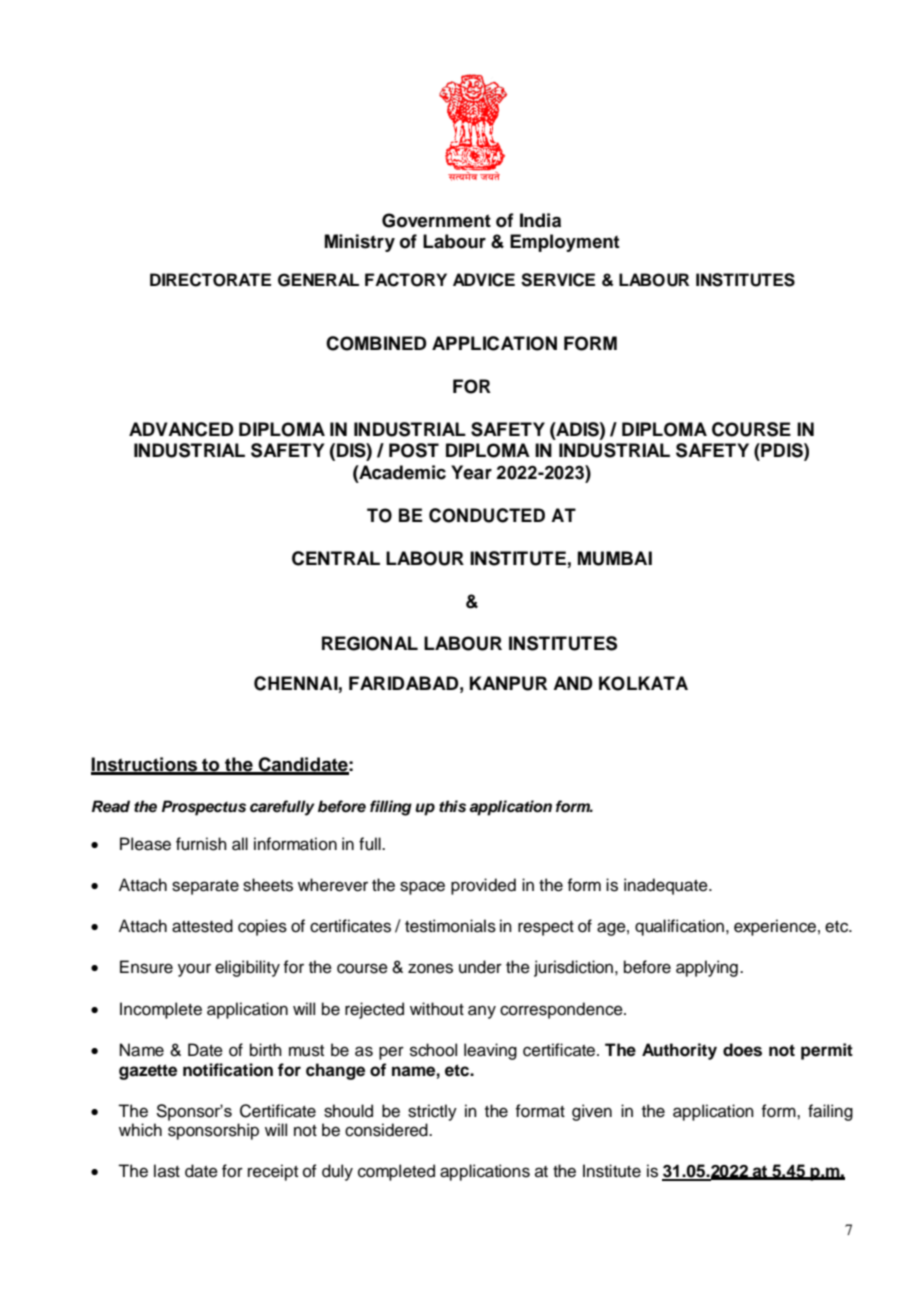 This screenshot has width=924, height=1308. What do you see at coordinates (167, 1171) in the screenshot?
I see `last` at bounding box center [167, 1171].
